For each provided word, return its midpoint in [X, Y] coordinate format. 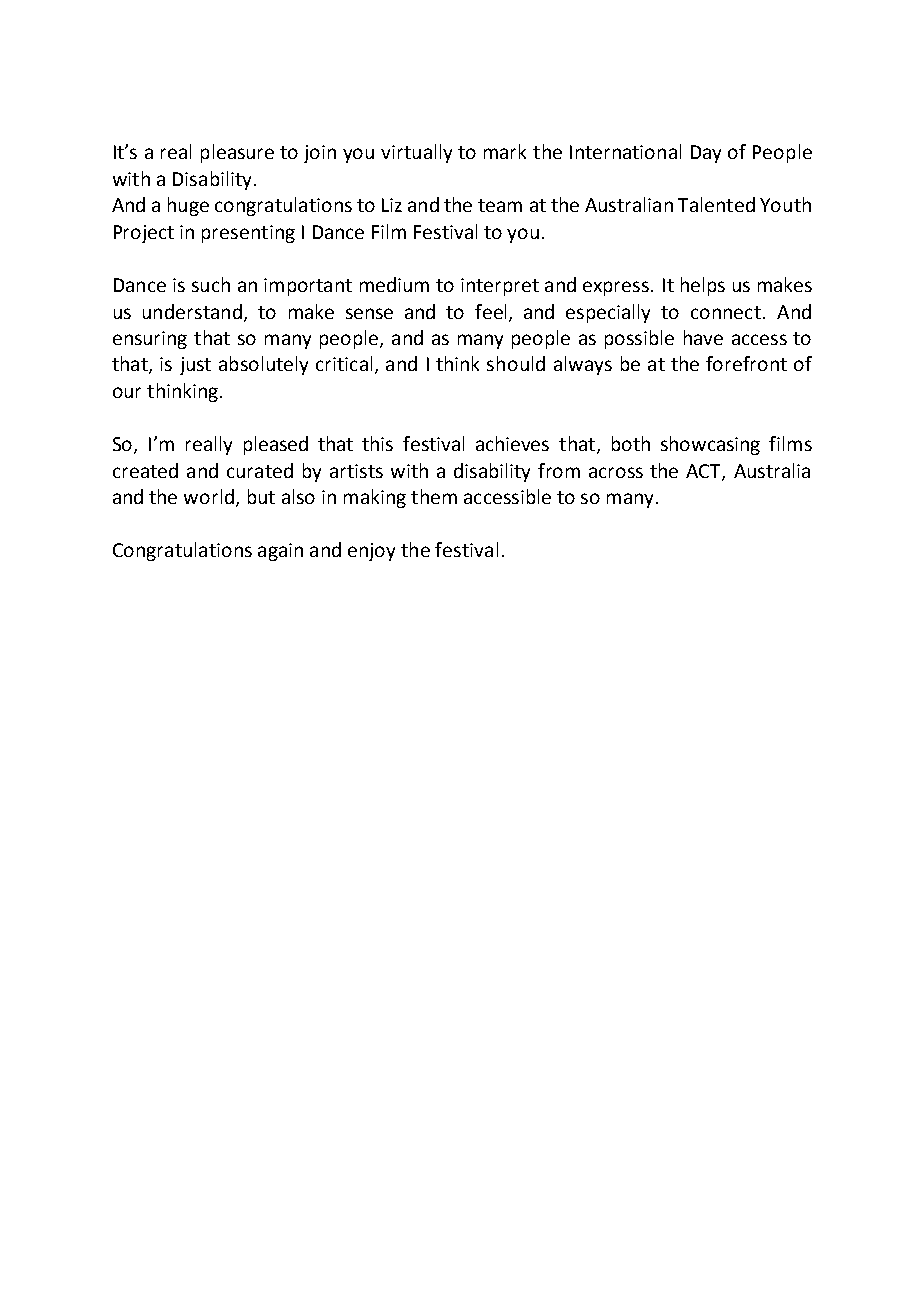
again [280, 552]
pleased [276, 445]
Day [706, 154]
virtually [416, 153]
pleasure [237, 153]
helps [703, 286]
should [516, 363]
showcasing [710, 445]
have [703, 337]
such [211, 284]
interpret [500, 287]
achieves [512, 443]
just [195, 366]
